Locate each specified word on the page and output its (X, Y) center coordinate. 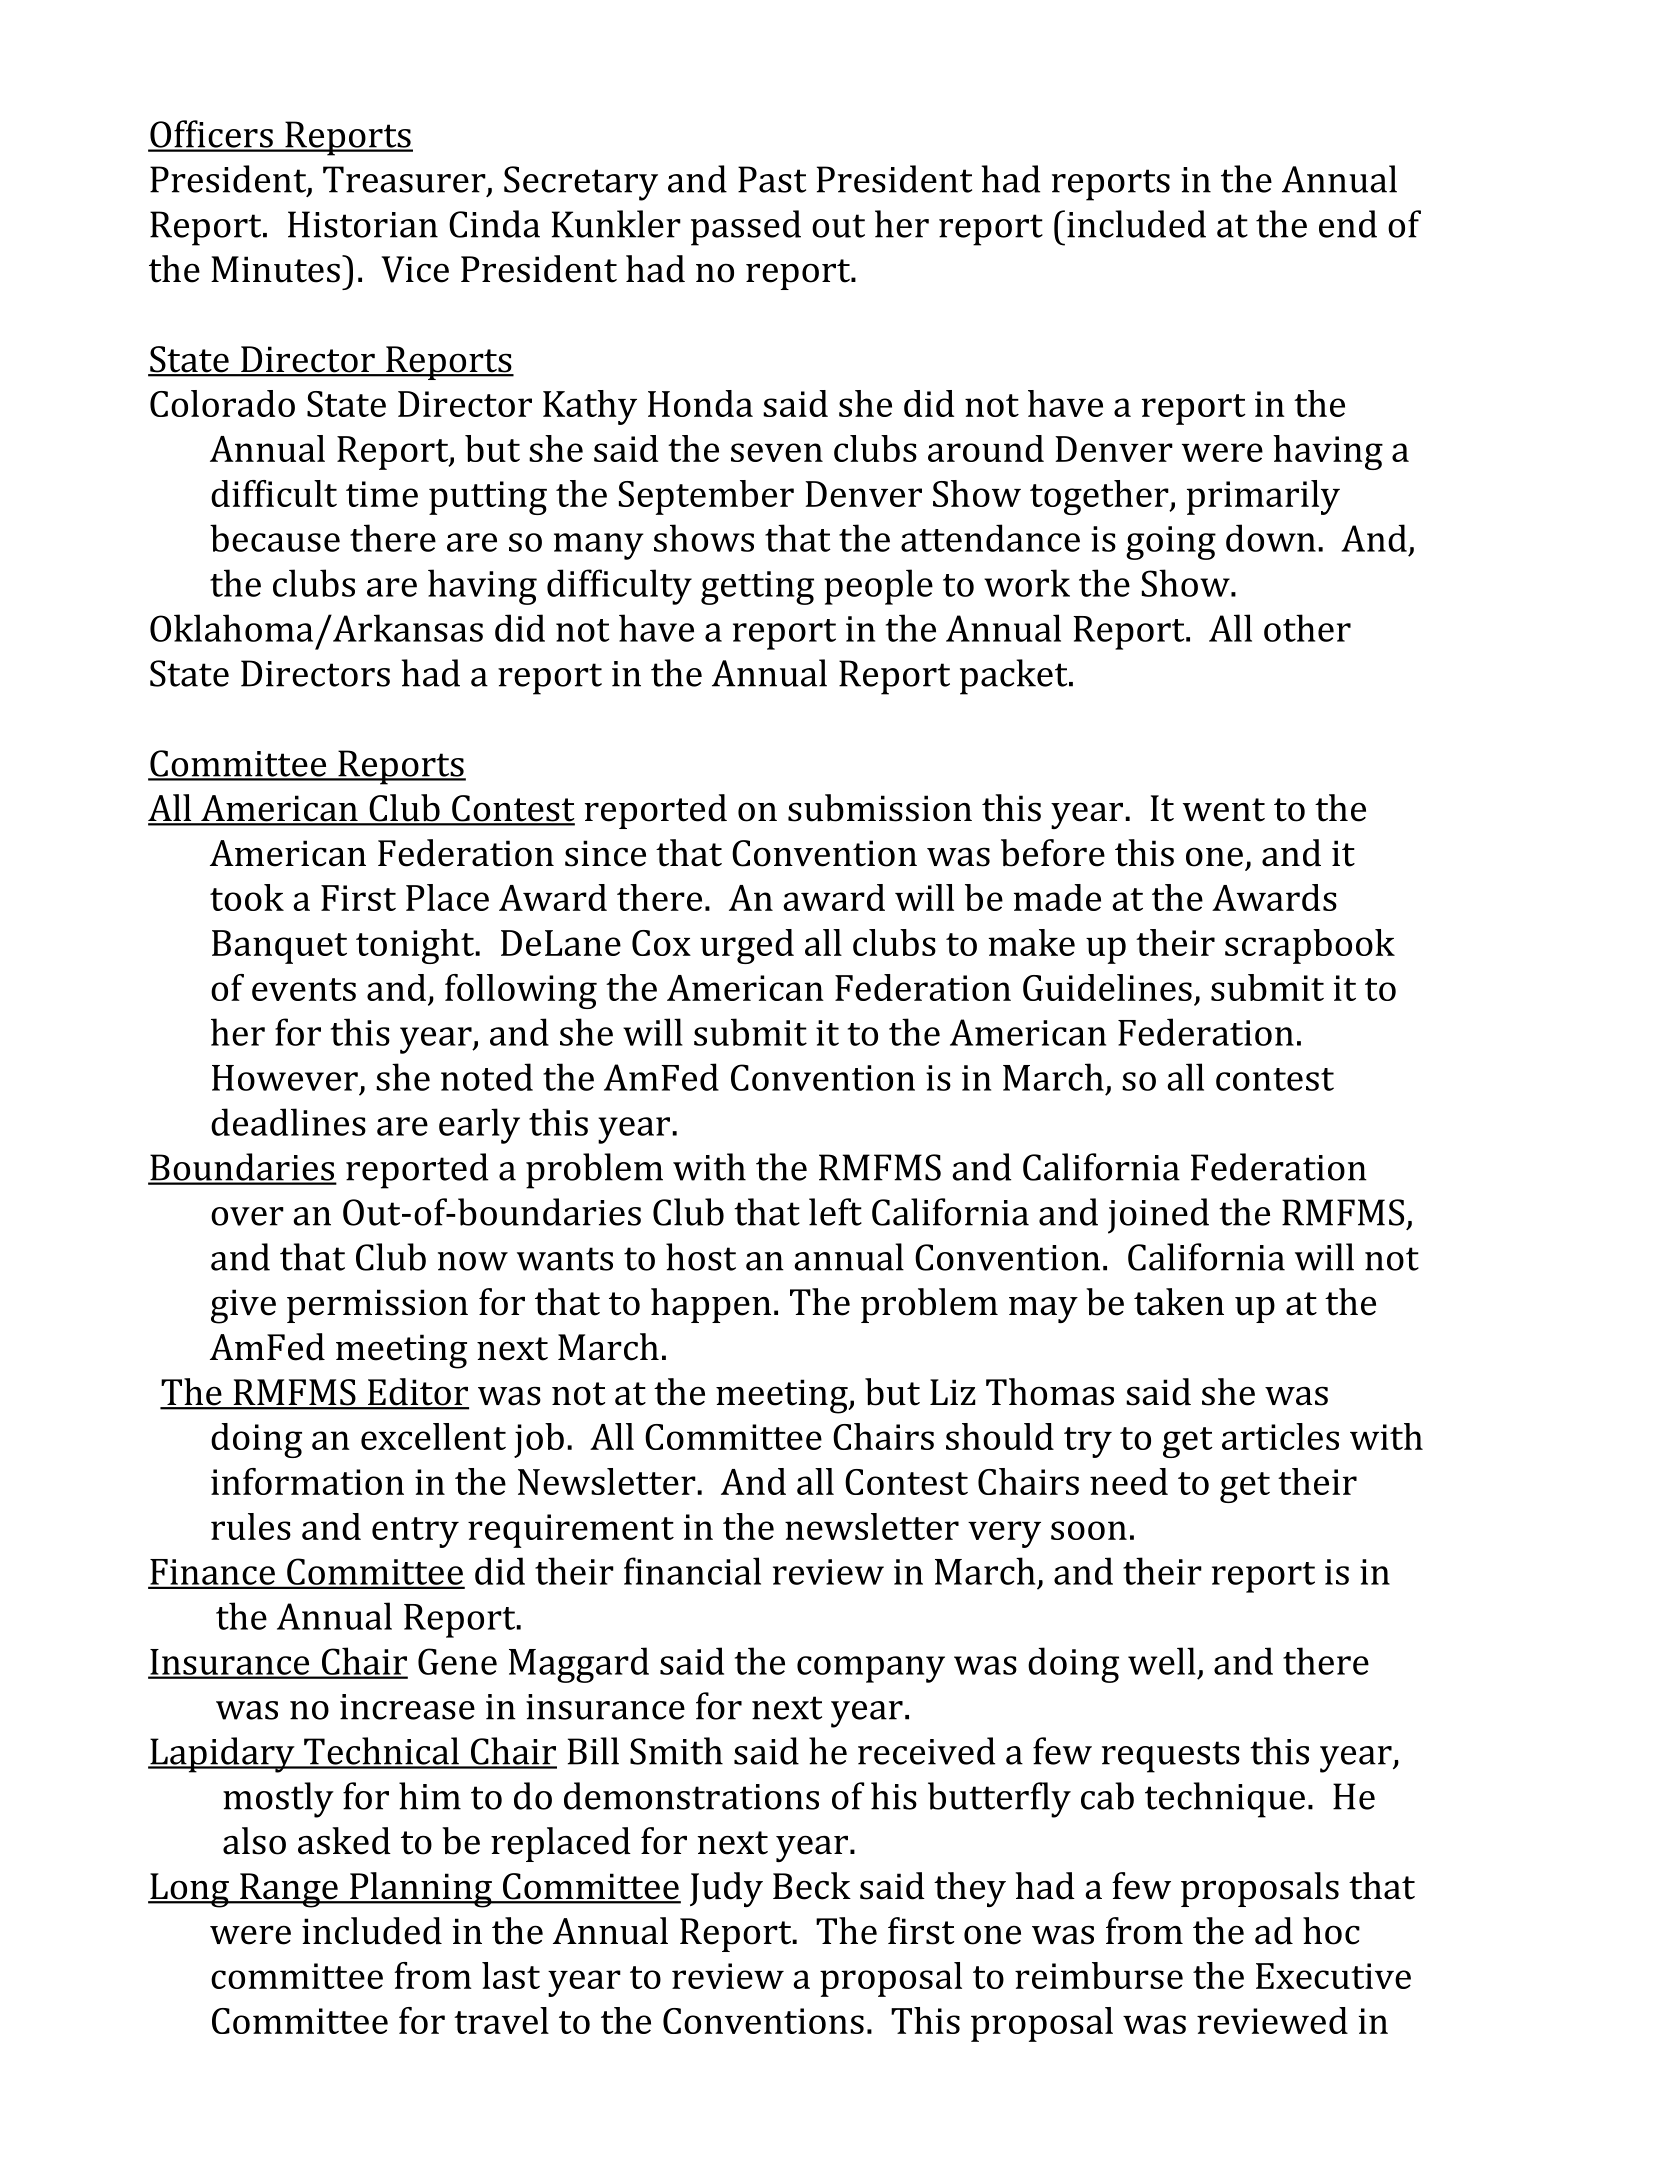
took (247, 897)
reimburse (1099, 1975)
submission (880, 808)
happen (711, 1305)
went (1224, 810)
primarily (1263, 497)
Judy (726, 1889)
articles (1280, 1436)
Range (289, 1890)
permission (377, 1306)
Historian (363, 224)
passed (746, 228)
